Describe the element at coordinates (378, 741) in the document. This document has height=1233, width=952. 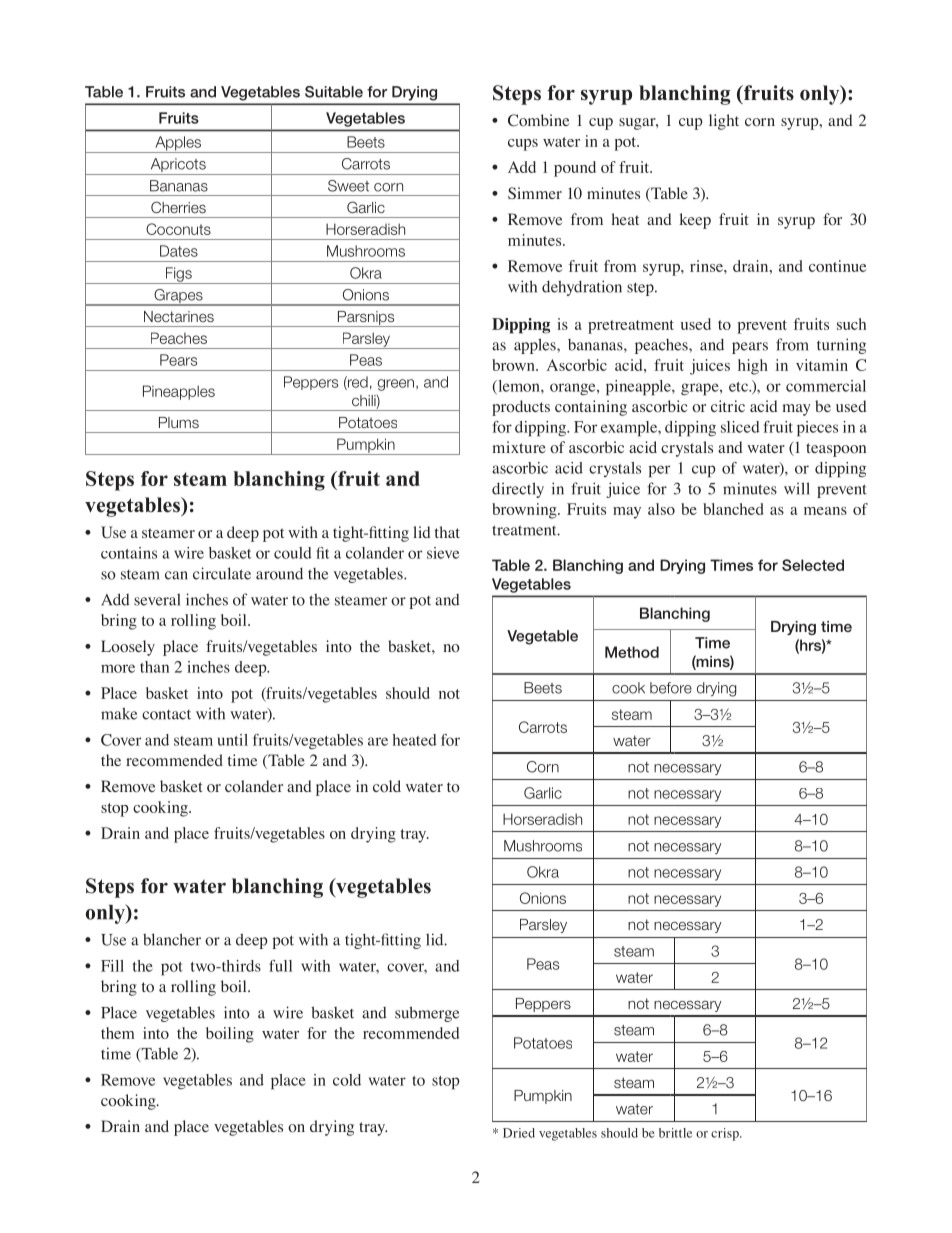
I see `are` at that location.
